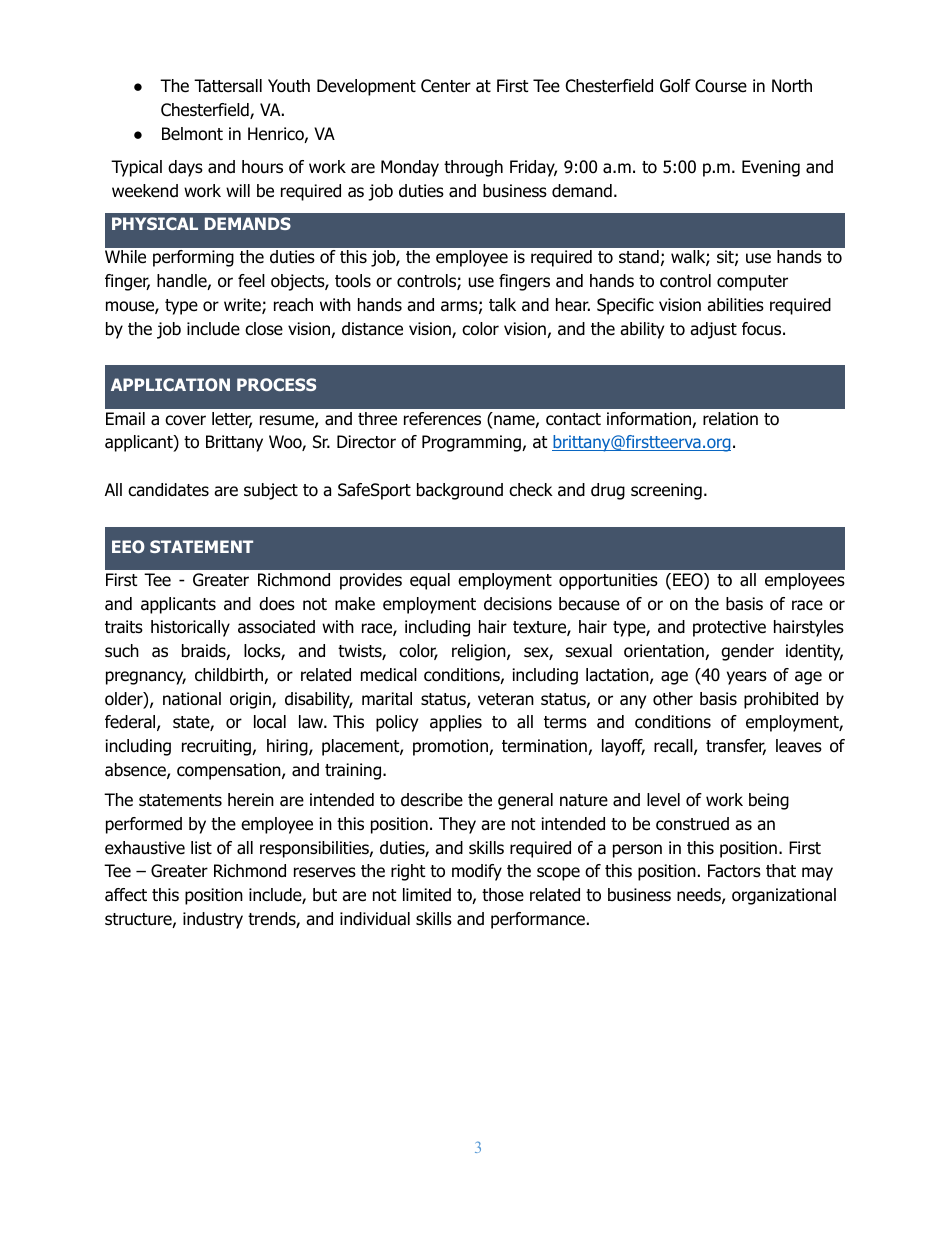 The height and width of the screenshot is (1233, 952). What do you see at coordinates (721, 86) in the screenshot?
I see `Course` at bounding box center [721, 86].
